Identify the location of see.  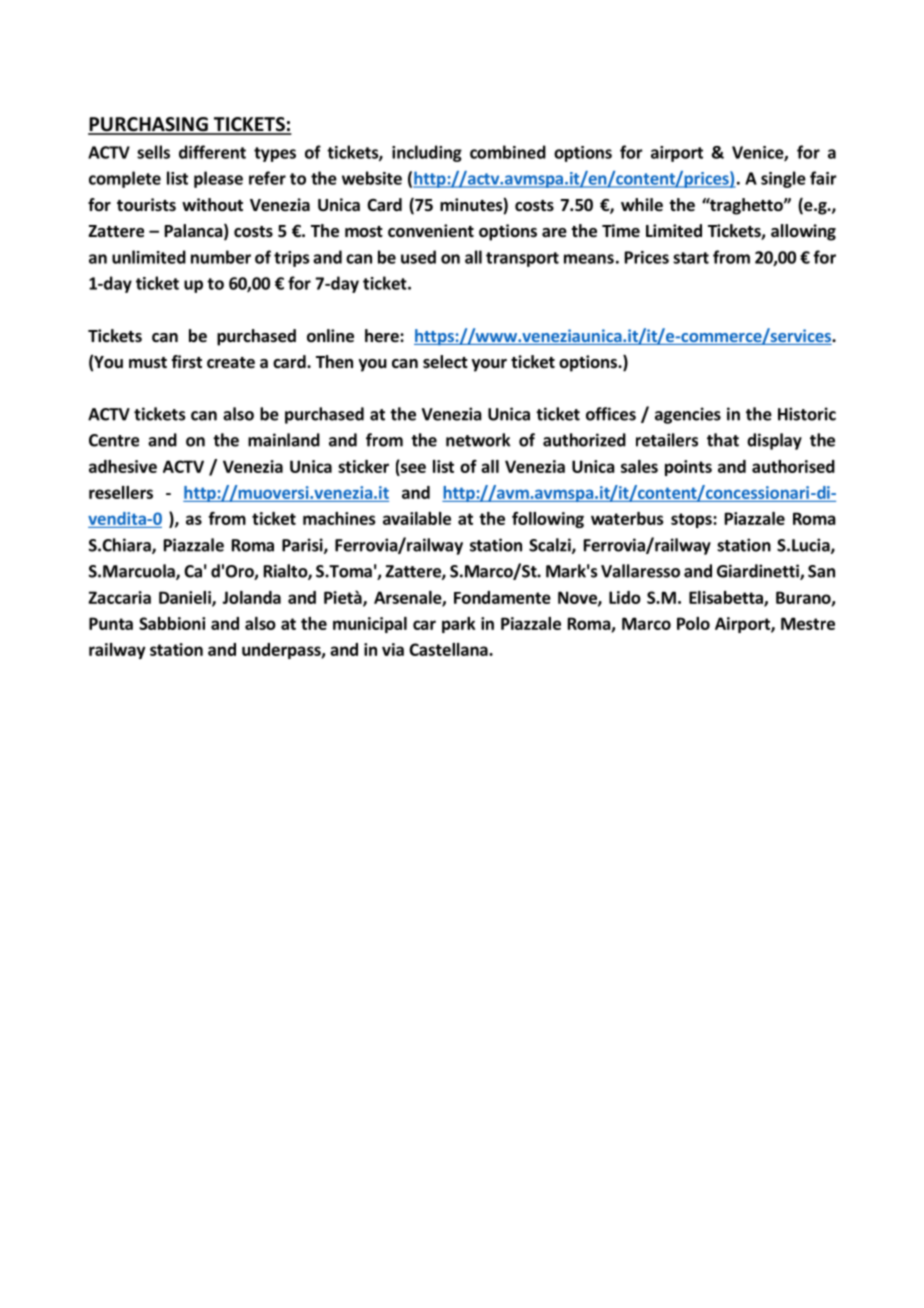
(413, 468).
